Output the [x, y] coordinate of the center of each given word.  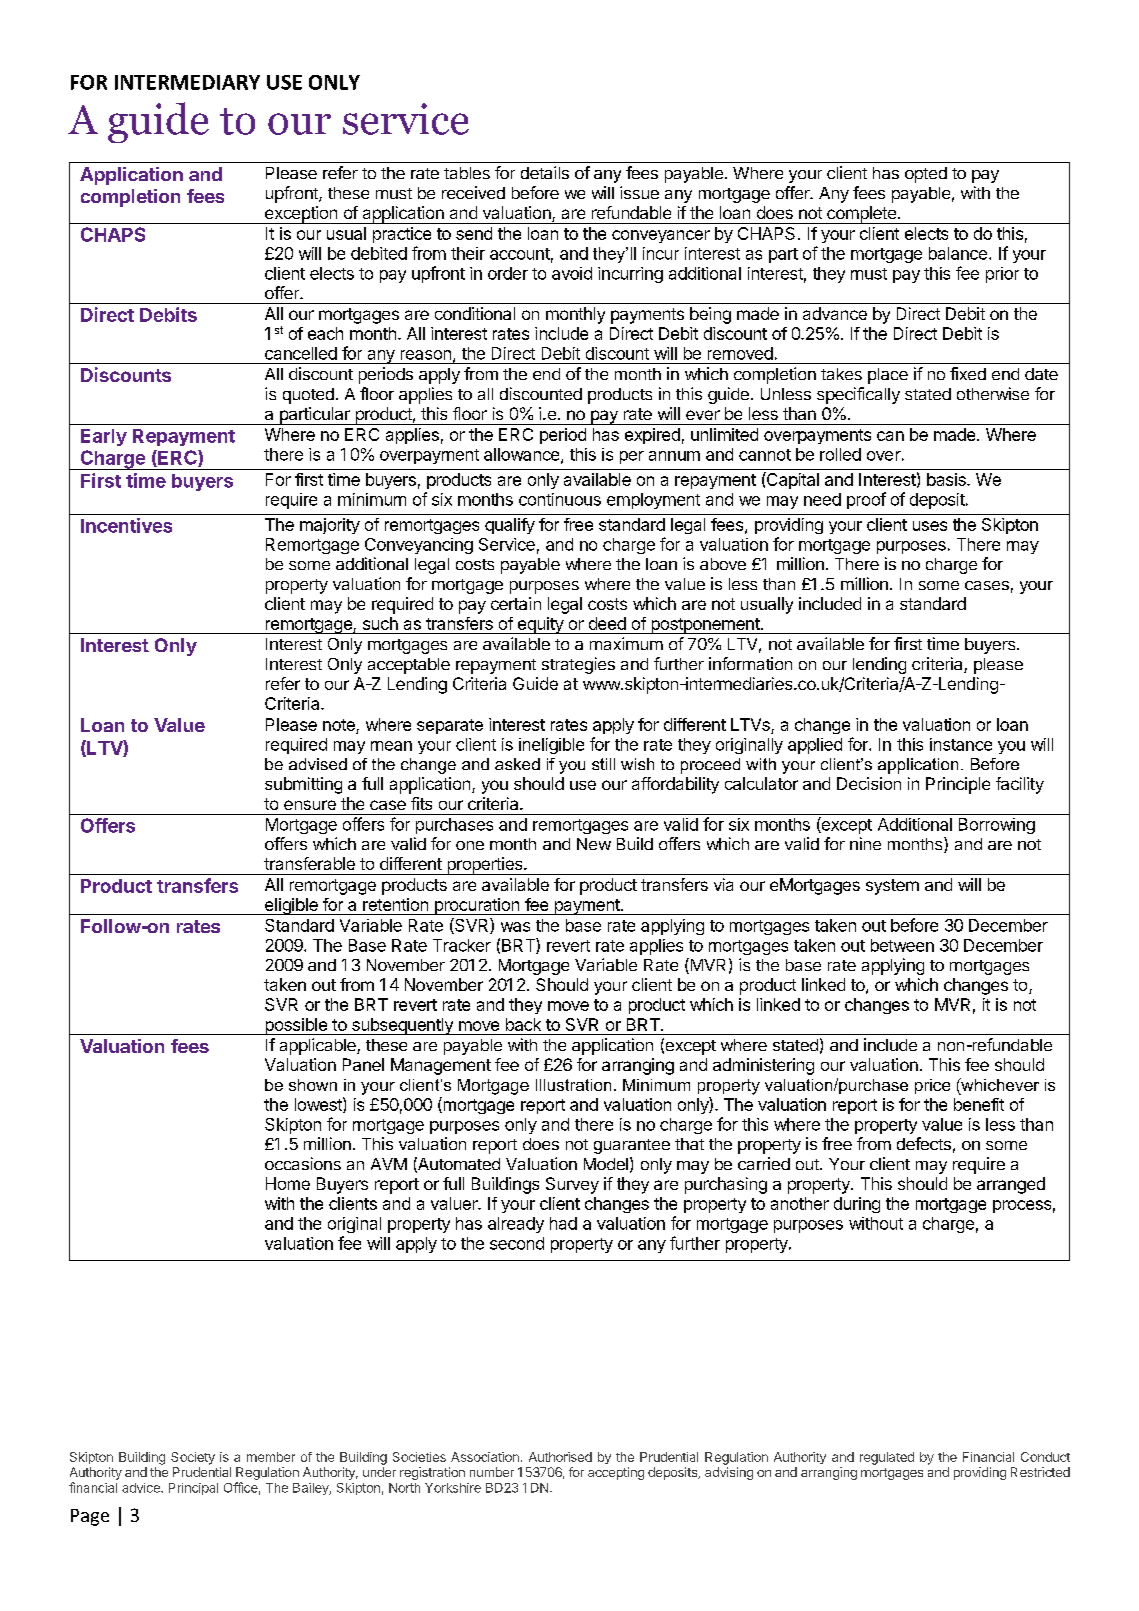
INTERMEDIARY [187, 82]
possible [296, 1026]
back [523, 1024]
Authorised [560, 1457]
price [932, 1086]
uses [930, 526]
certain [516, 603]
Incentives [126, 525]
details [545, 172]
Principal [193, 1489]
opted [926, 175]
